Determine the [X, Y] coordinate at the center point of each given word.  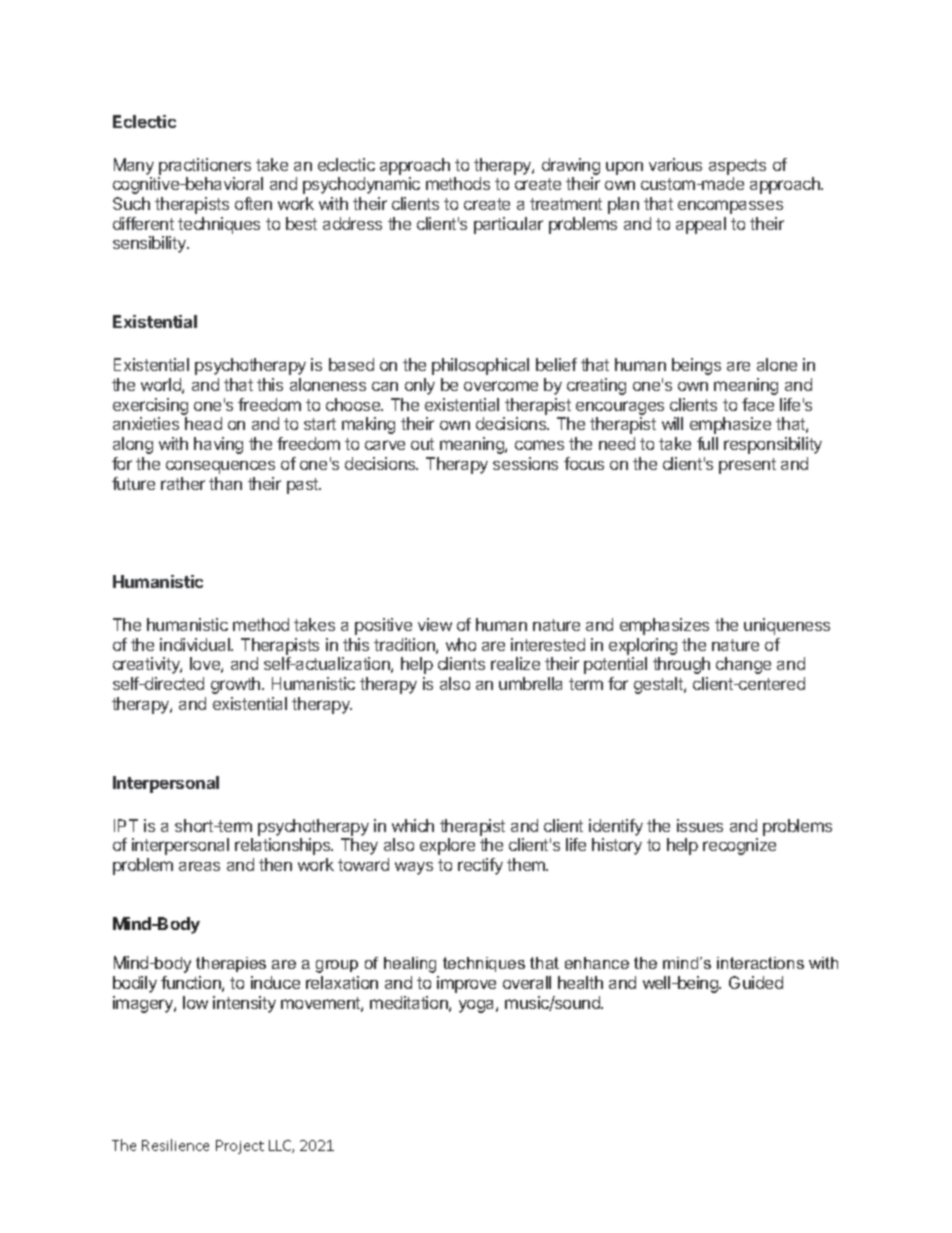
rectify [480, 866]
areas [199, 866]
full [707, 443]
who [461, 644]
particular [508, 225]
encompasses [730, 207]
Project [240, 1147]
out [422, 444]
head [203, 423]
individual [196, 644]
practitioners [205, 166]
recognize [739, 846]
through [681, 665]
